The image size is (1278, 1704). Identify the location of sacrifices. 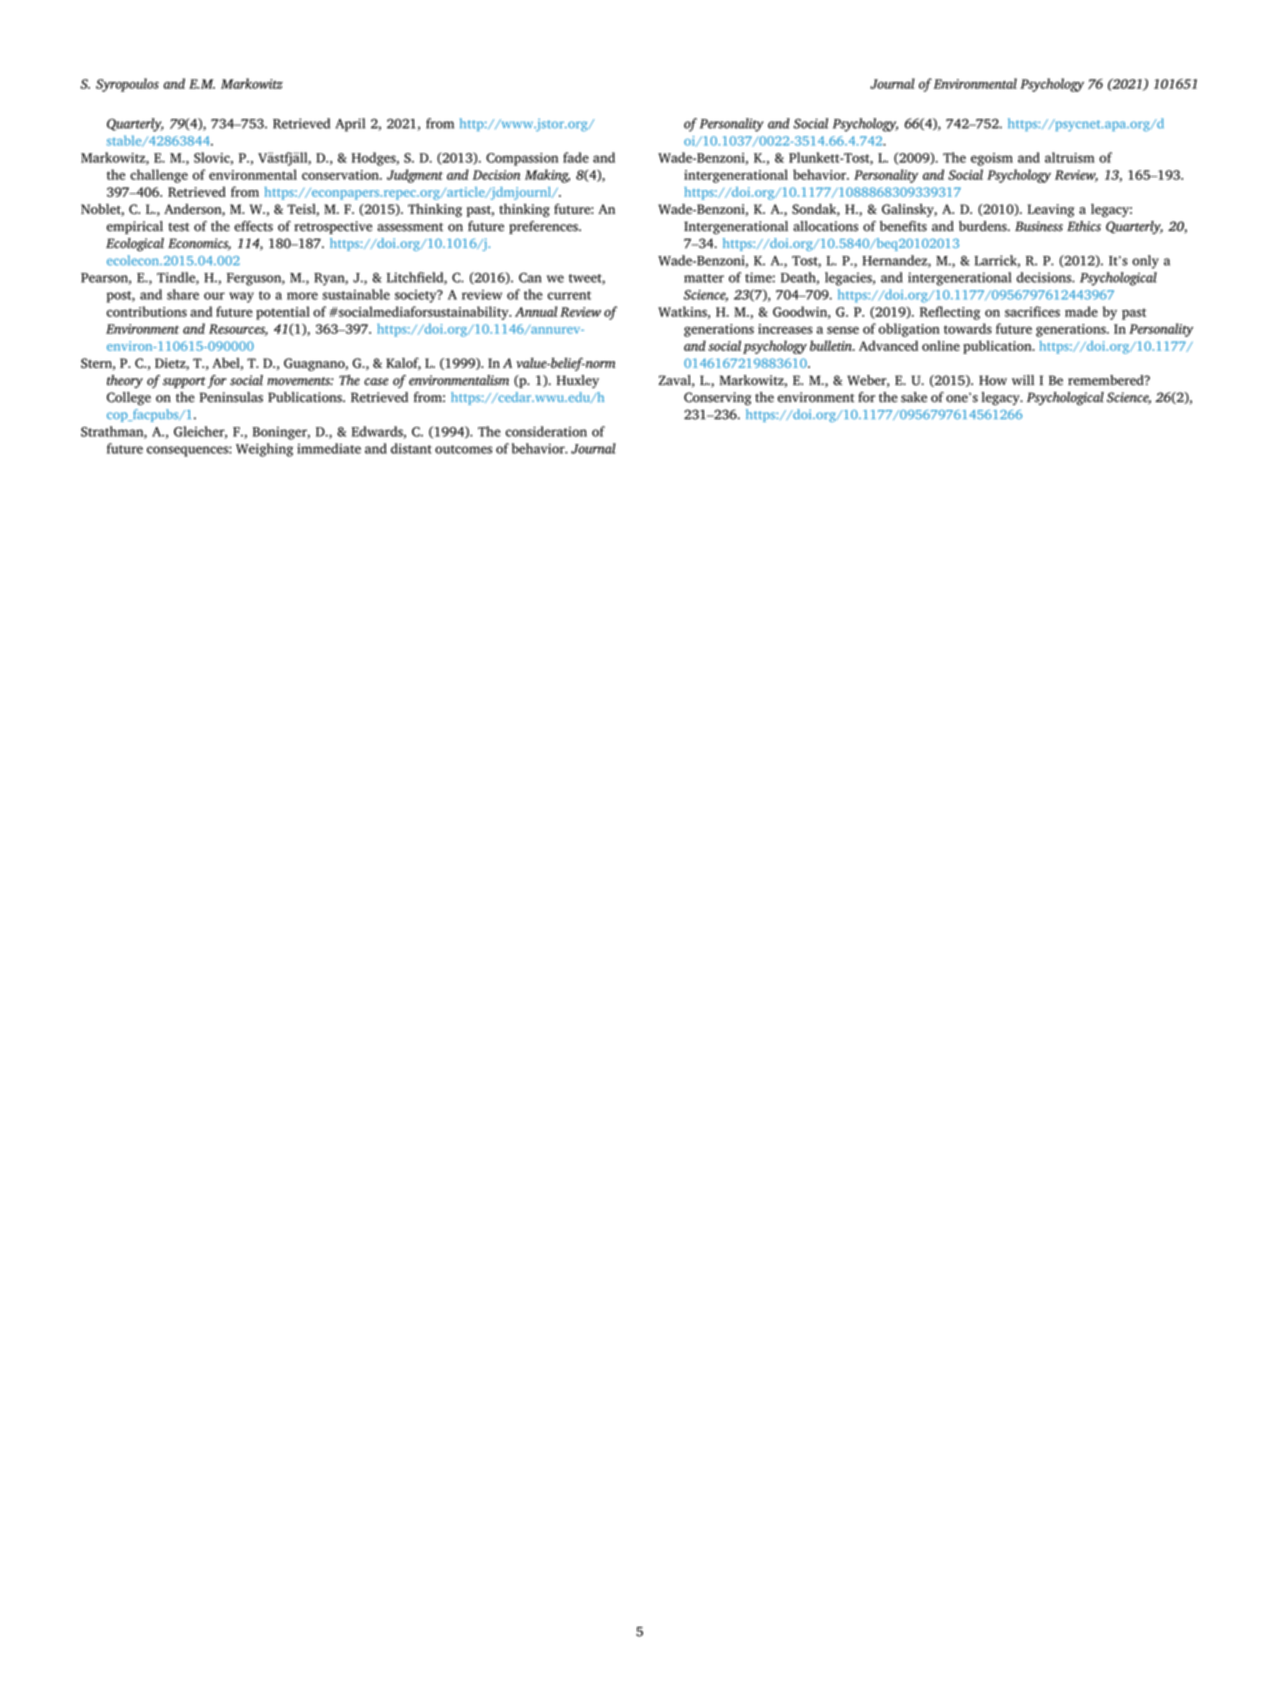
(1032, 311).
